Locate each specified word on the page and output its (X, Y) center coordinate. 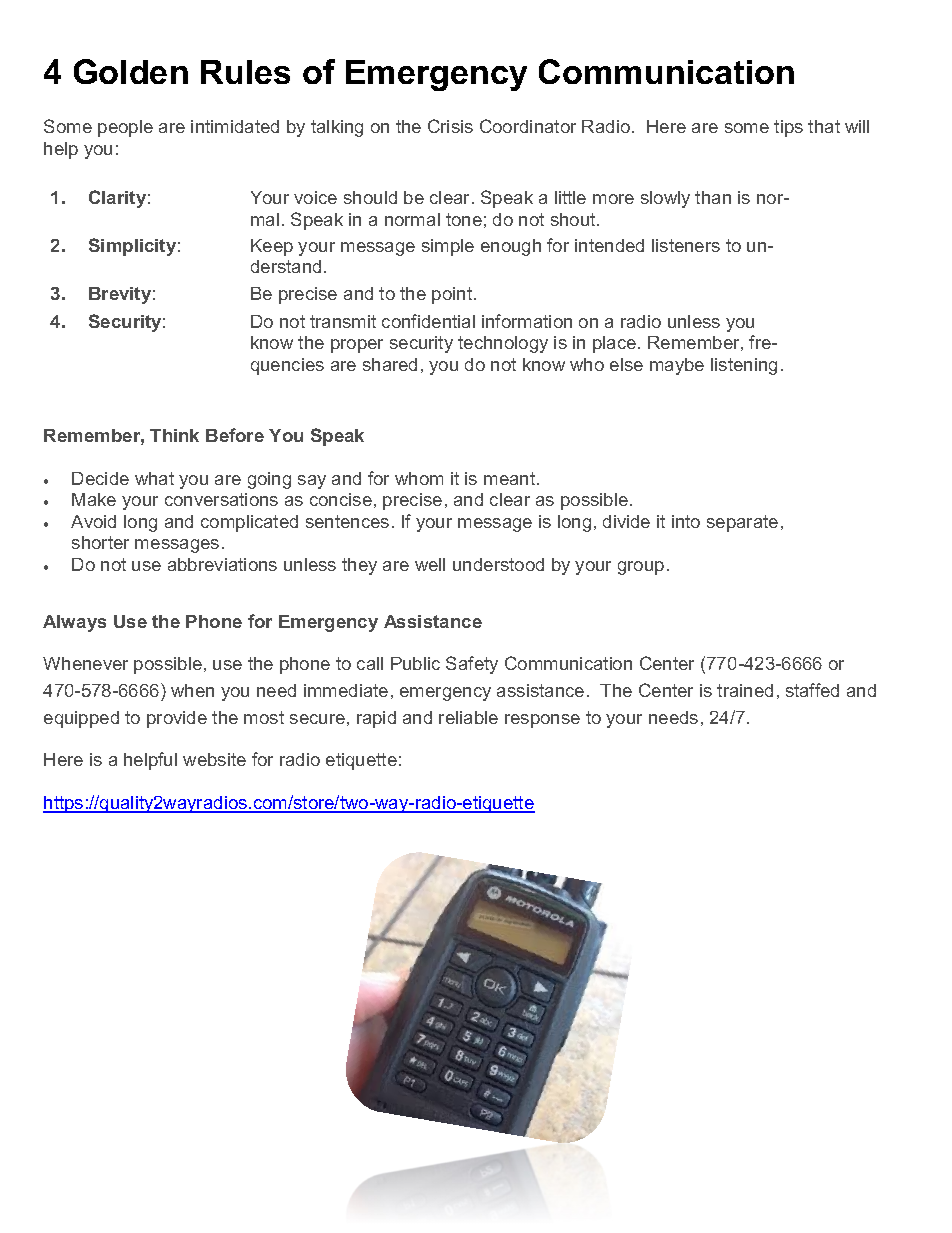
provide (177, 719)
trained (745, 690)
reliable (468, 717)
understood (498, 564)
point (453, 295)
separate (742, 523)
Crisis (450, 126)
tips (788, 128)
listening (744, 366)
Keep (272, 247)
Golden (131, 71)
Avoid (93, 521)
